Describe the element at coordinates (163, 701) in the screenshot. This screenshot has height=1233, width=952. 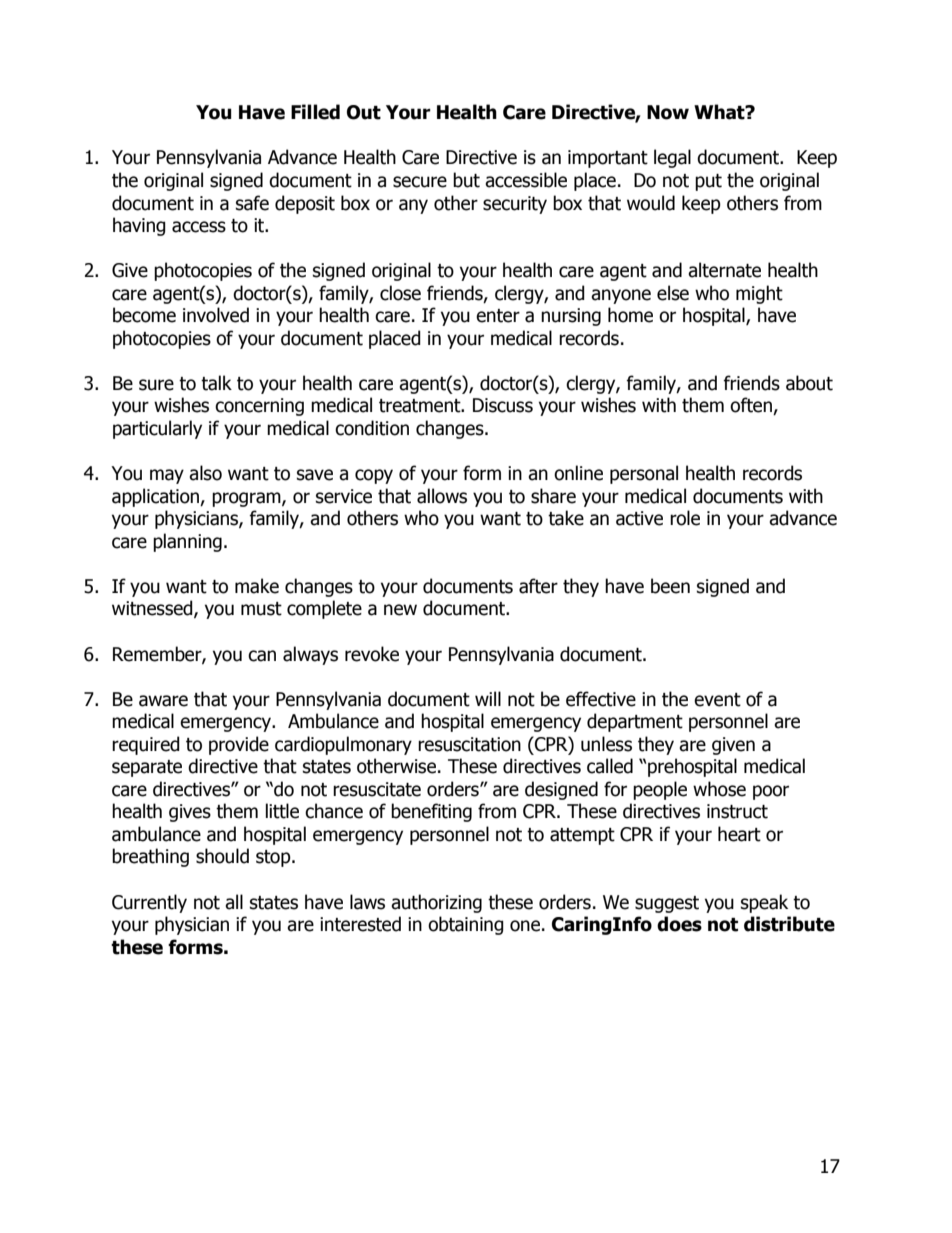
I see `aware` at that location.
